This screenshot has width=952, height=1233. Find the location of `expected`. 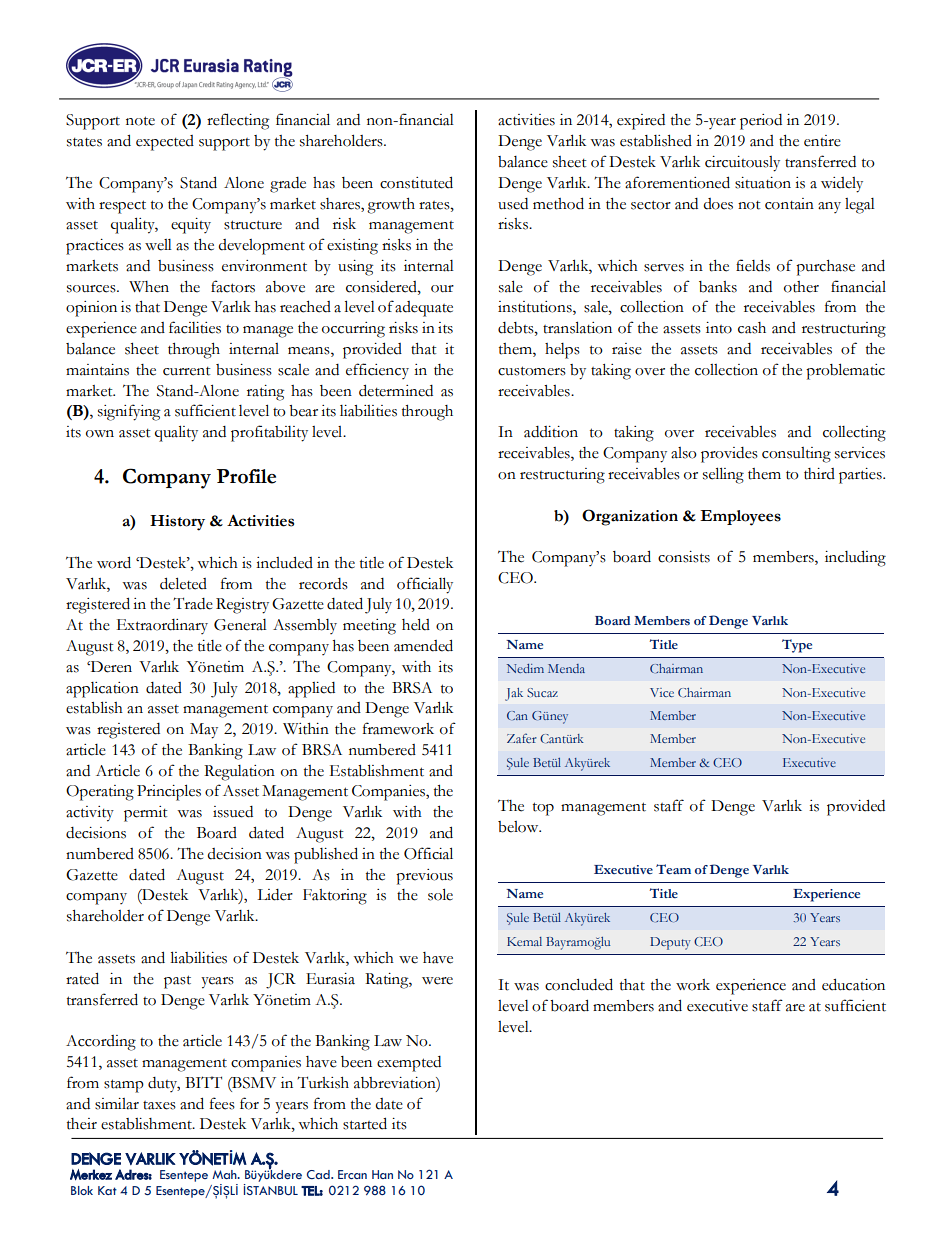

expected is located at coordinates (165, 143).
